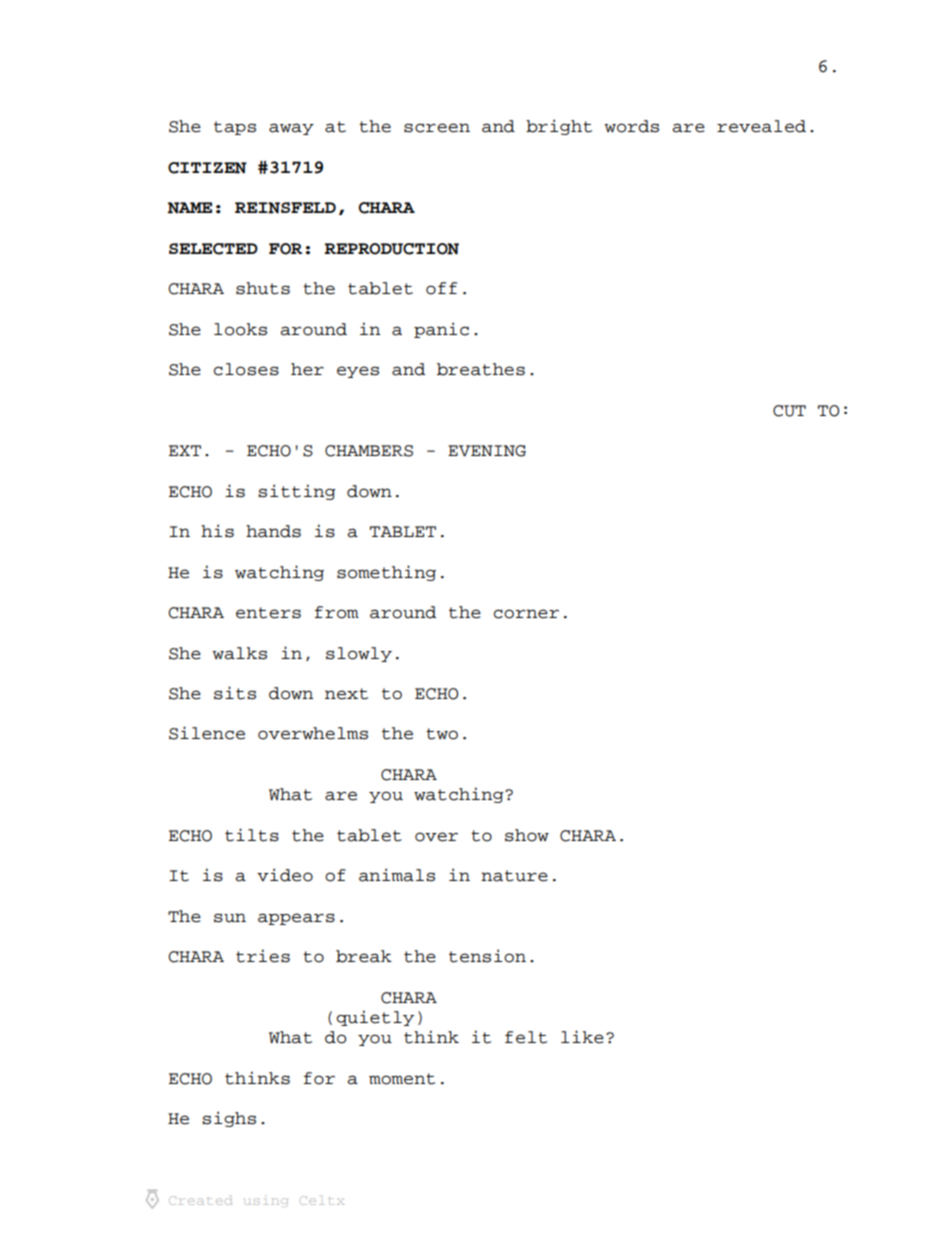 This screenshot has width=952, height=1233. I want to click on using, so click(266, 1202).
